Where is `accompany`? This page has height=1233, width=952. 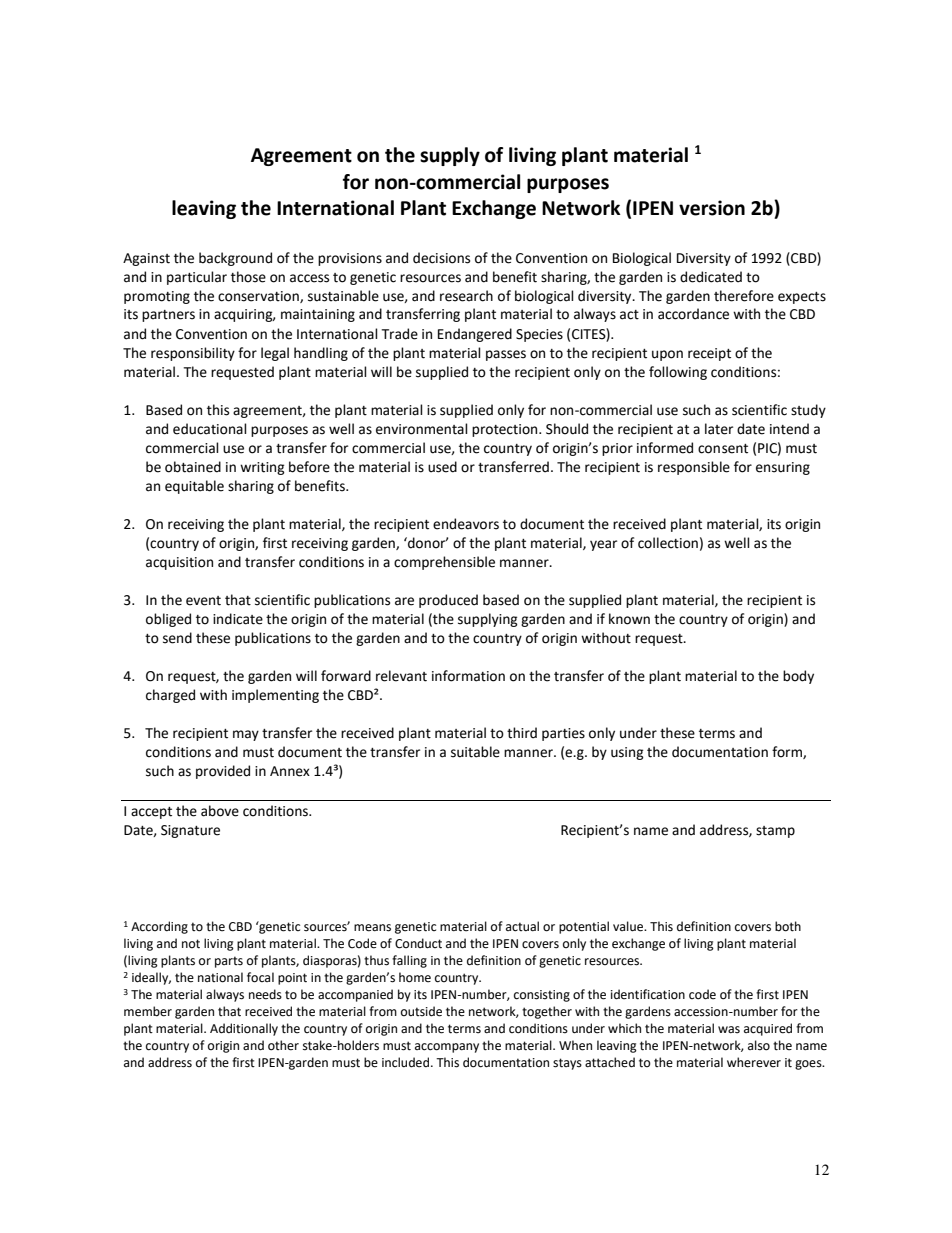
accompany is located at coordinates (447, 1048).
